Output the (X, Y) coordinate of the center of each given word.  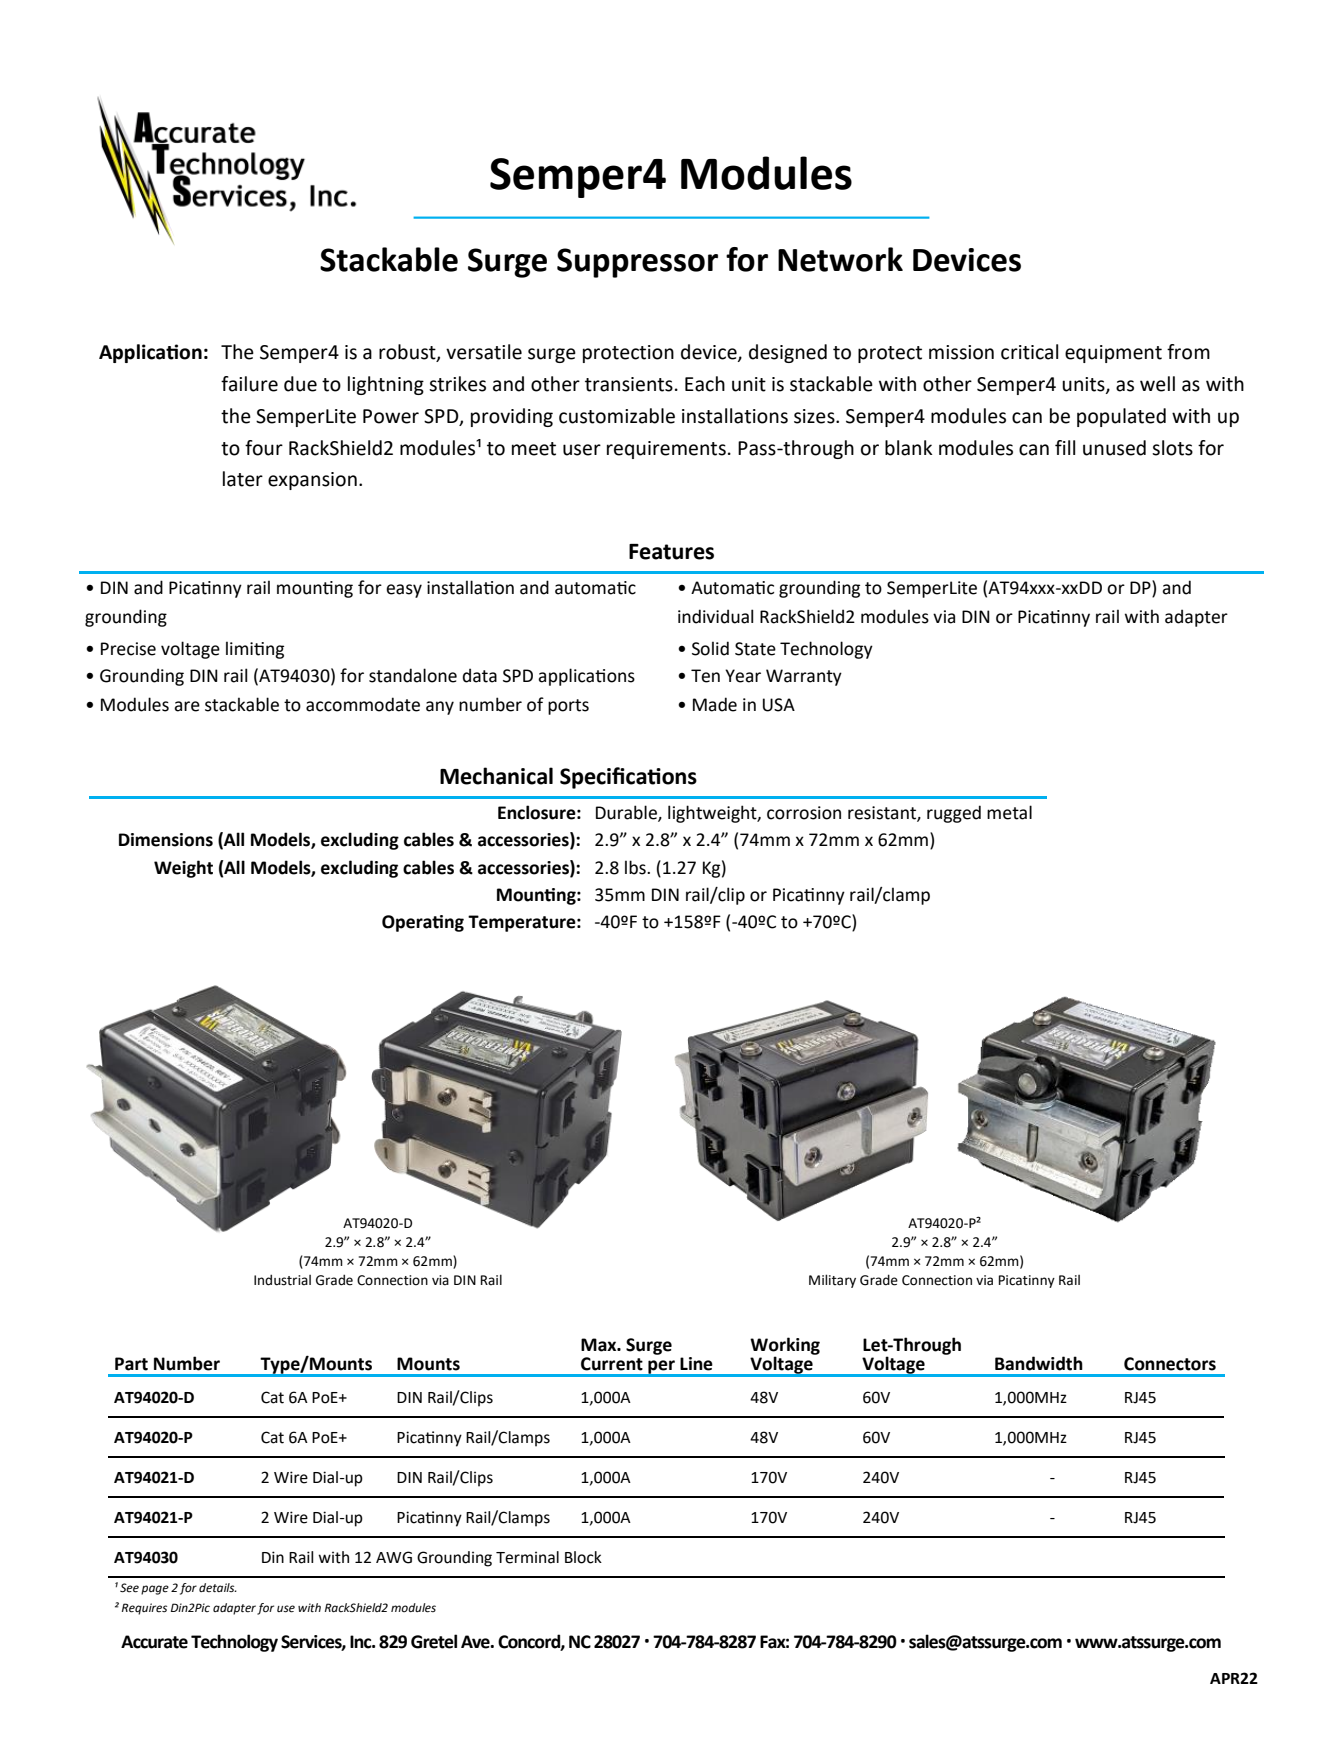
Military (832, 1281)
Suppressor (637, 263)
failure (249, 384)
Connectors (1170, 1364)
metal (1009, 812)
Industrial (282, 1280)
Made (715, 704)
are (187, 706)
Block (583, 1557)
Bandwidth (1039, 1363)
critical (1029, 352)
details (218, 1588)
